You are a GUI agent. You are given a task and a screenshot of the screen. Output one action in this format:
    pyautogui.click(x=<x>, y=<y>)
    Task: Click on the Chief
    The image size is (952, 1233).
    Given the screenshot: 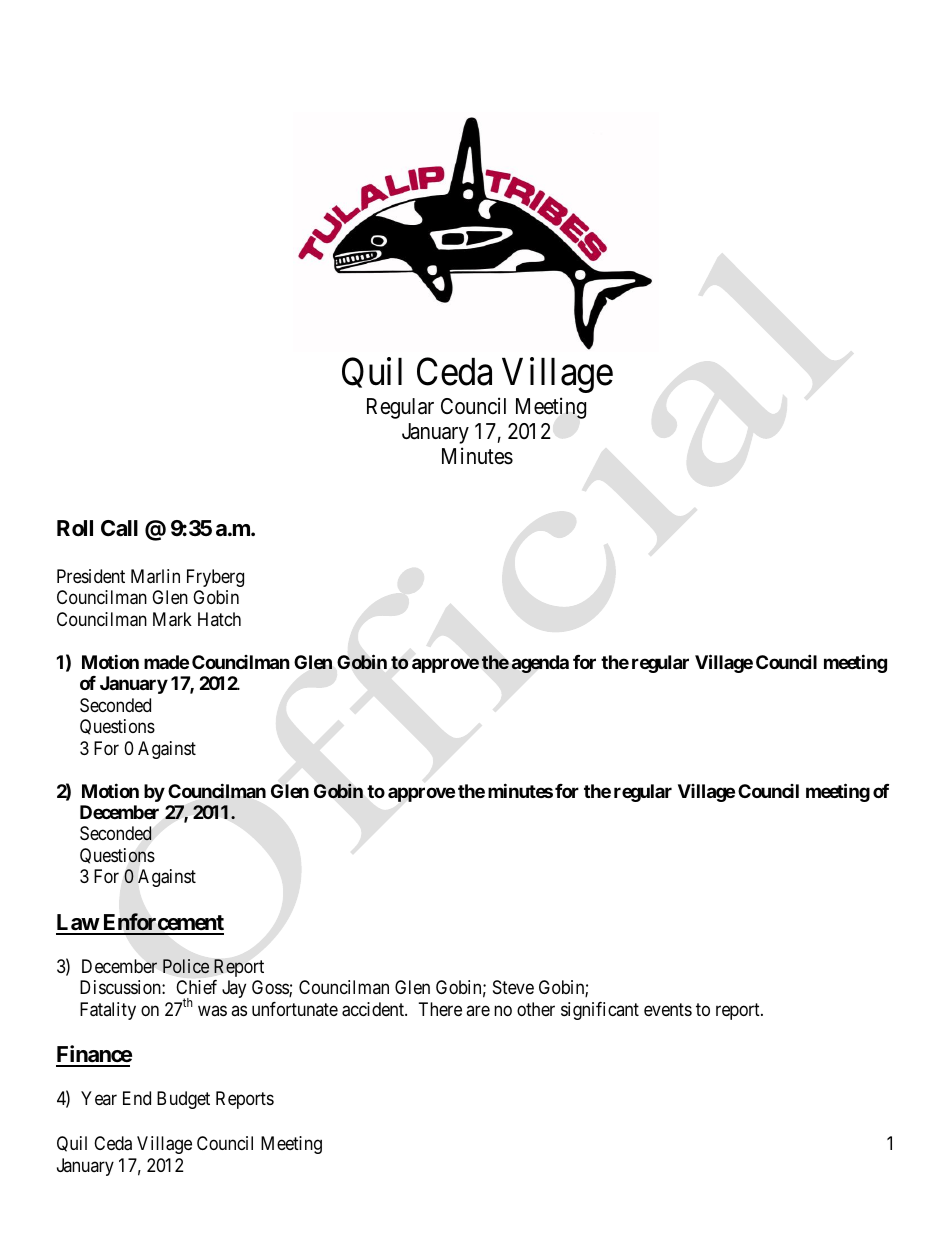 What is the action you would take?
    pyautogui.click(x=196, y=987)
